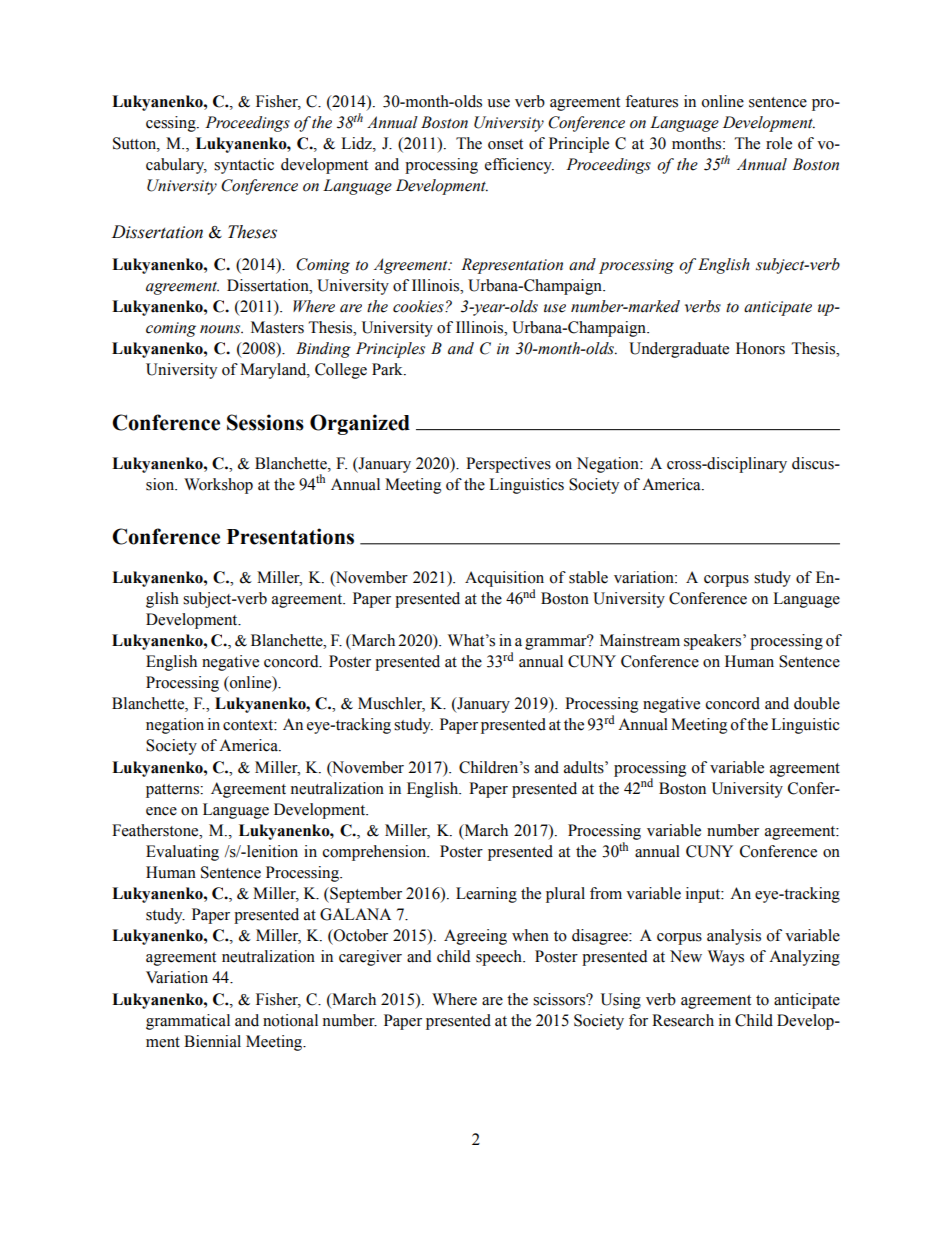  Describe the element at coordinates (714, 642) in the screenshot. I see `speakers` at that location.
